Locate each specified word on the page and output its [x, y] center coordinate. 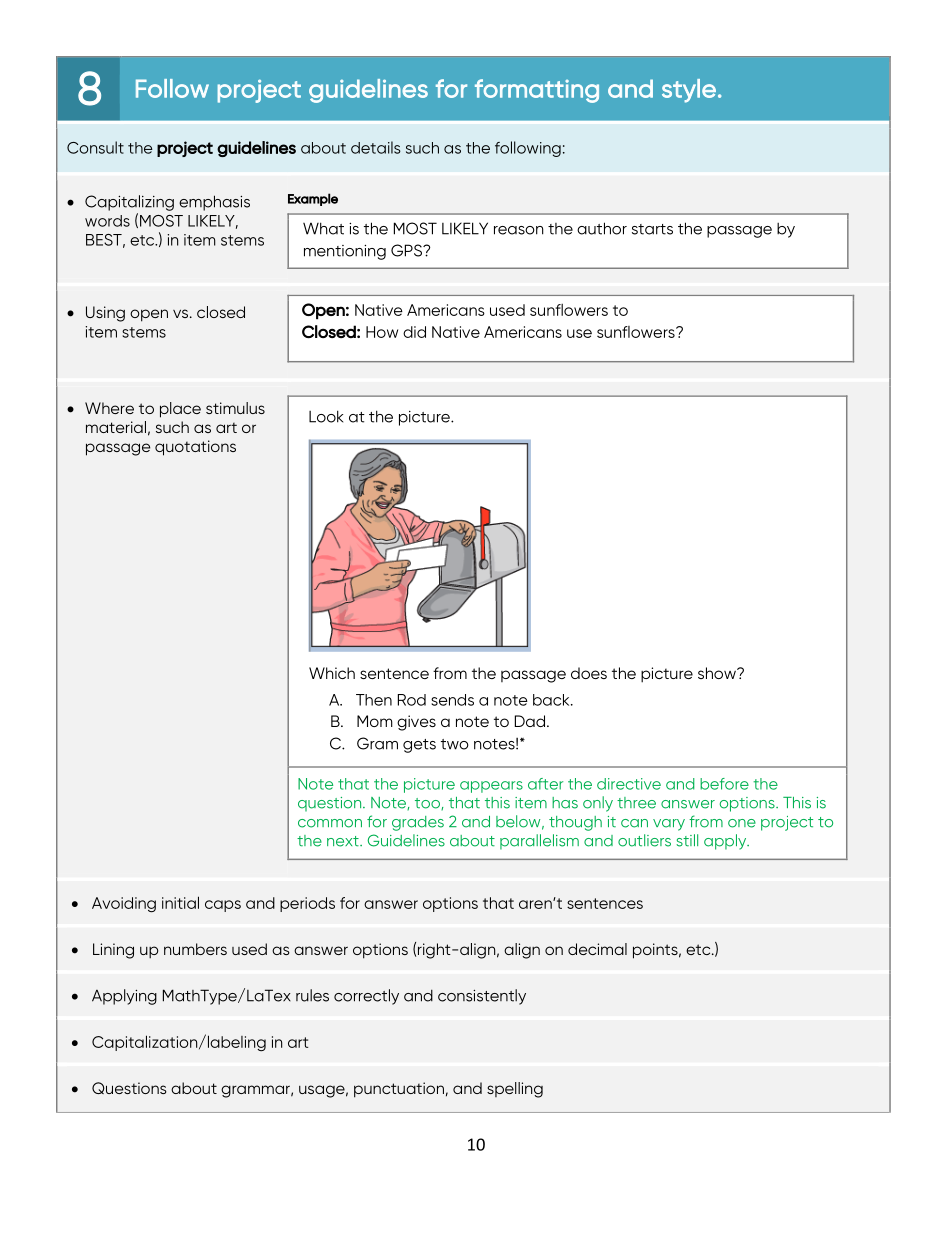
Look [326, 416]
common [330, 823]
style [689, 91]
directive [629, 784]
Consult [95, 147]
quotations [195, 448]
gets [419, 746]
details [376, 147]
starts [652, 229]
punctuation [399, 1090]
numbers [195, 949]
